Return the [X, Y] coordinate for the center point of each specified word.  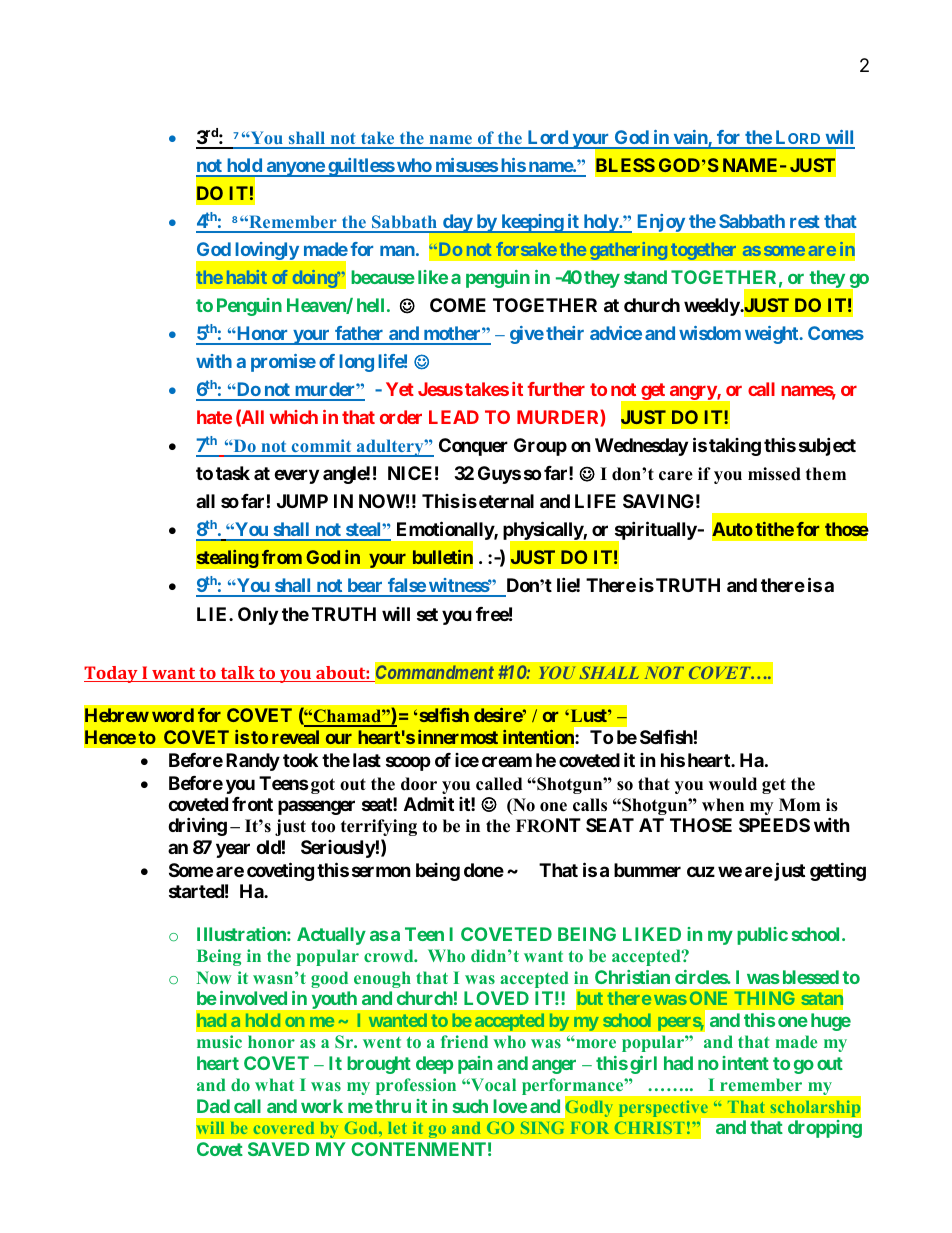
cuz [701, 871]
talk [237, 674]
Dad [213, 1106]
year [233, 850]
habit [247, 277]
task [233, 473]
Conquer [473, 447]
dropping [825, 1129]
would [733, 784]
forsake [526, 249]
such [470, 1106]
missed [774, 474]
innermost [458, 737]
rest [805, 221]
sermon [381, 871]
